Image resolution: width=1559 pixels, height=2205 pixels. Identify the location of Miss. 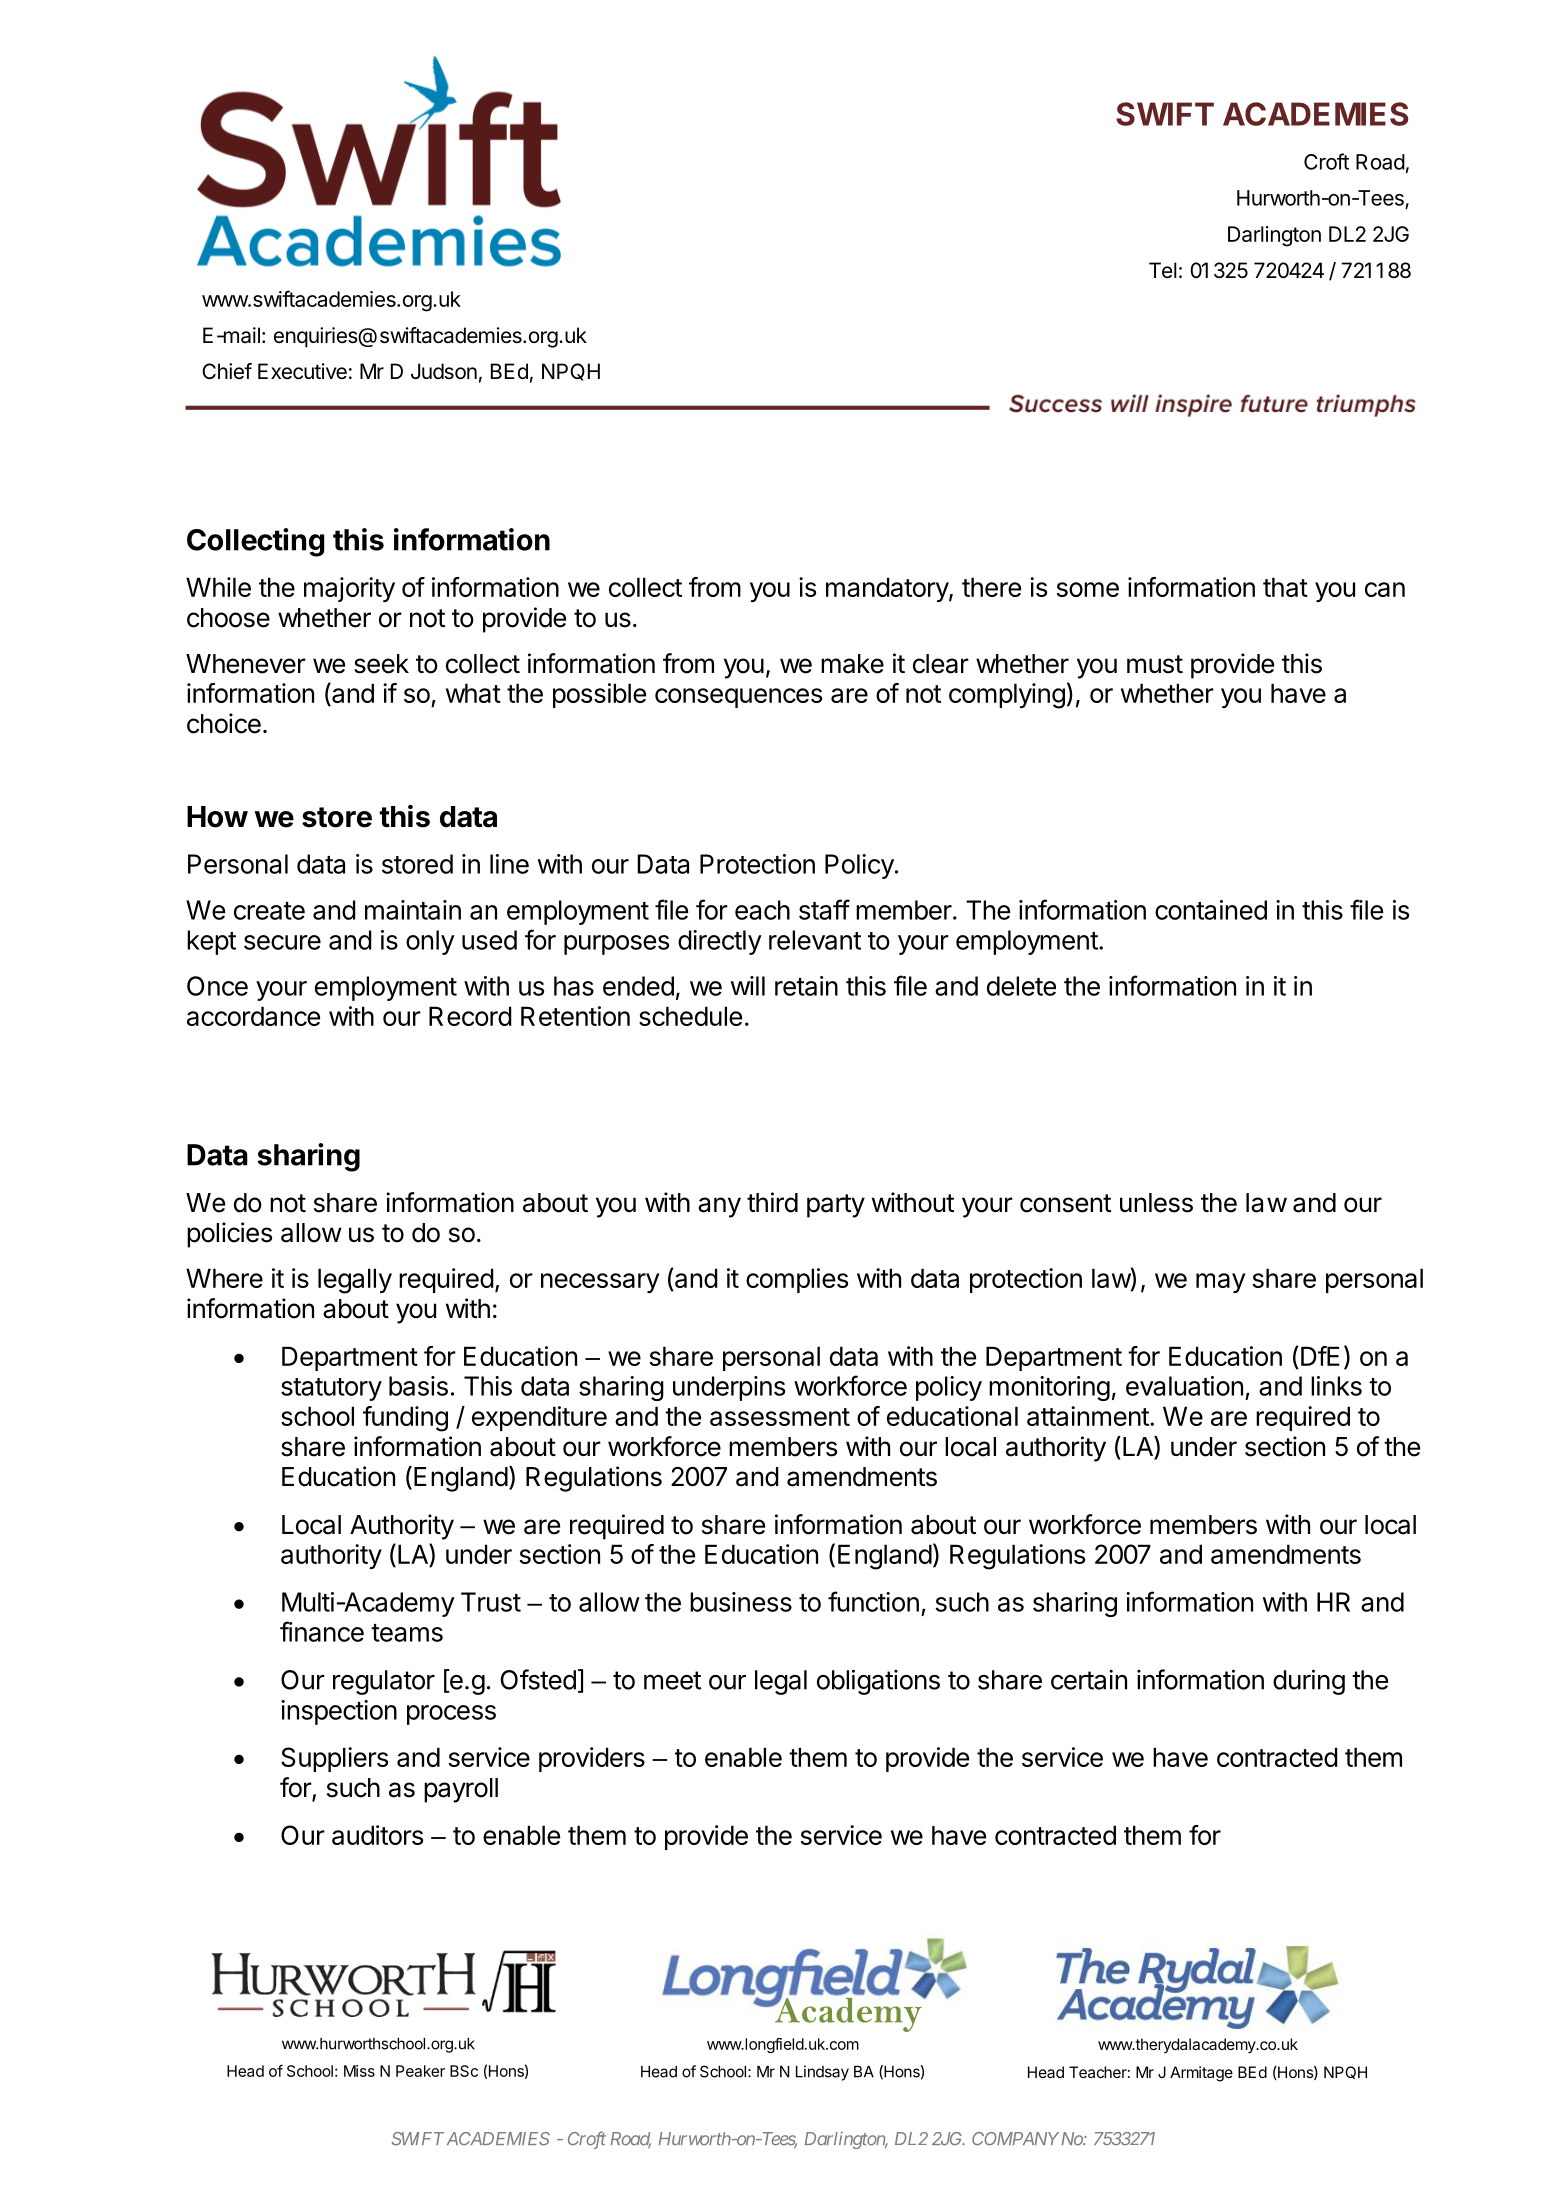
(359, 2071).
